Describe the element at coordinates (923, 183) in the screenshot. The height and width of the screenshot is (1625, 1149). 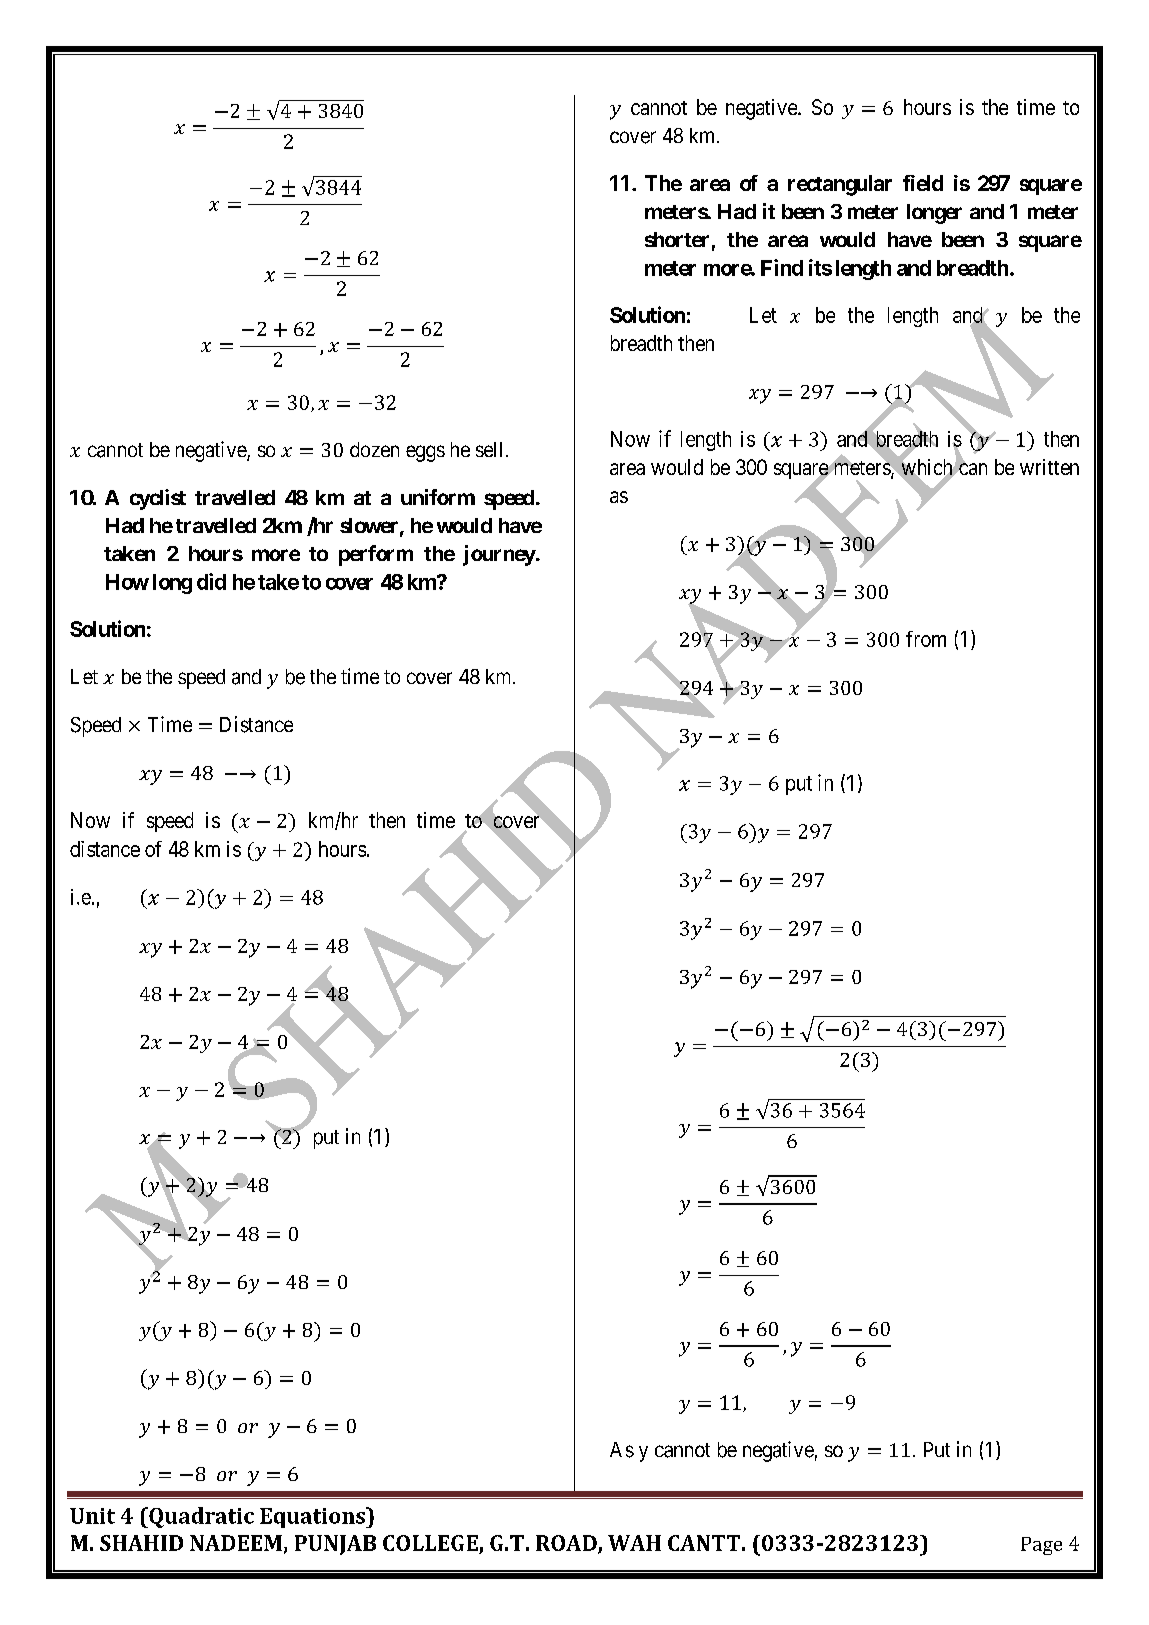
I see `field` at that location.
